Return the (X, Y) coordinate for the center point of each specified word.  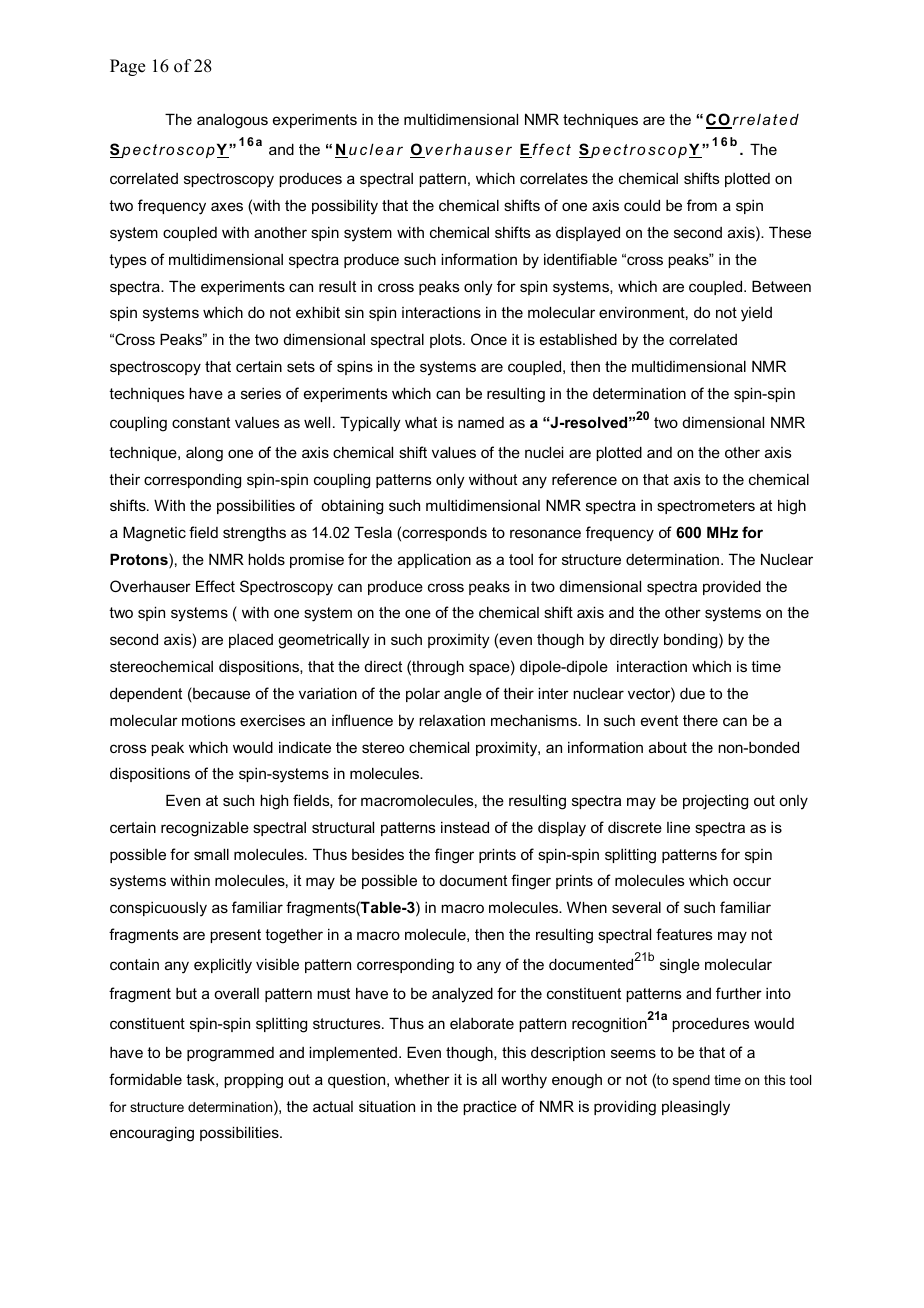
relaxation (452, 720)
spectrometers (706, 507)
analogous (232, 121)
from (702, 205)
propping (253, 1081)
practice (490, 1107)
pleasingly (696, 1108)
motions (209, 720)
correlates (554, 178)
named (481, 422)
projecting (715, 802)
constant (201, 422)
